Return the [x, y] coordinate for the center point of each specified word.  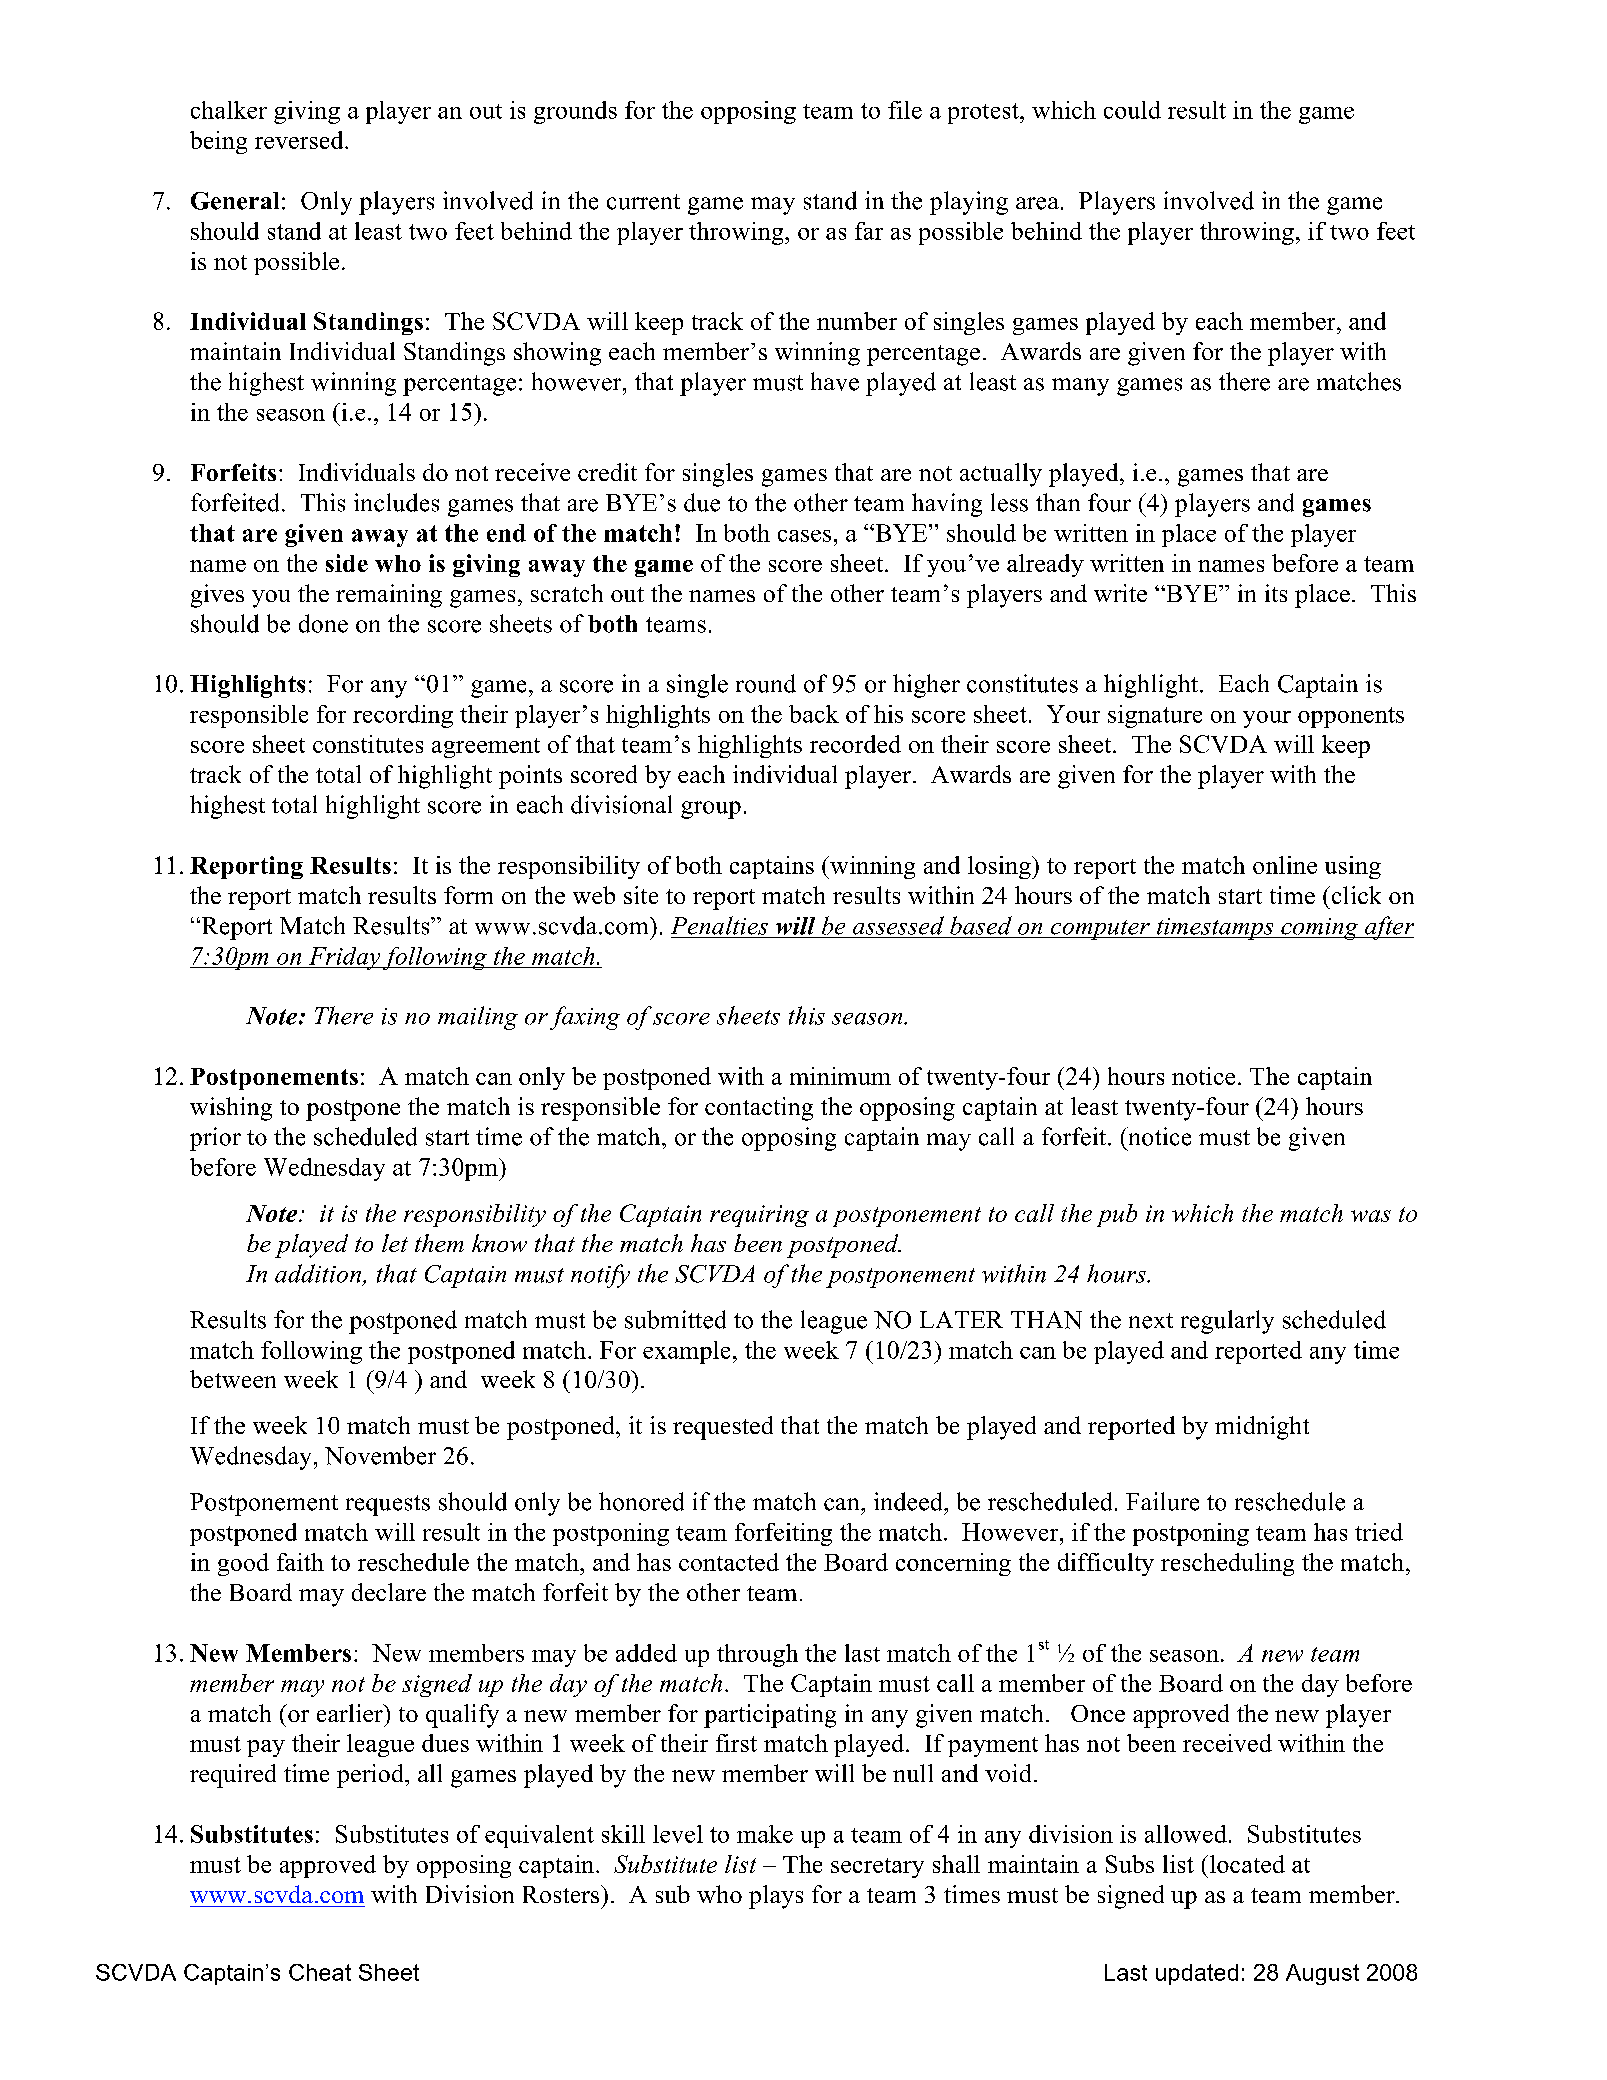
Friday [344, 958]
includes [396, 502]
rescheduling [1227, 1564]
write [1120, 593]
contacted [729, 1562]
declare [389, 1592]
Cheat [320, 1972]
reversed [300, 140]
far [869, 231]
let [395, 1243]
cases [804, 536]
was [1371, 1216]
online [1285, 865]
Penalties [719, 925]
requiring [759, 1216]
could [1132, 110]
